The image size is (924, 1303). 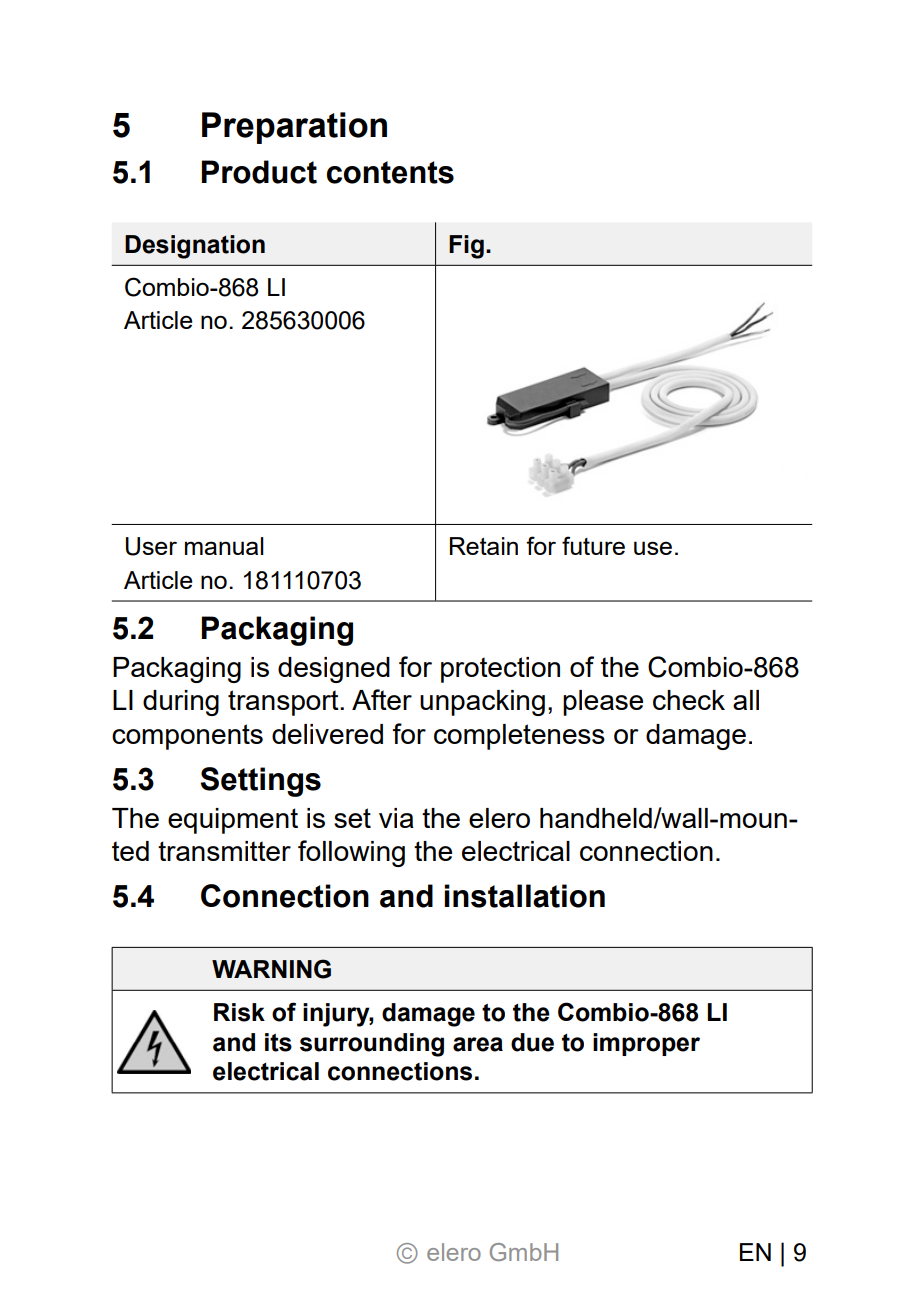 I want to click on improper, so click(x=646, y=1044).
